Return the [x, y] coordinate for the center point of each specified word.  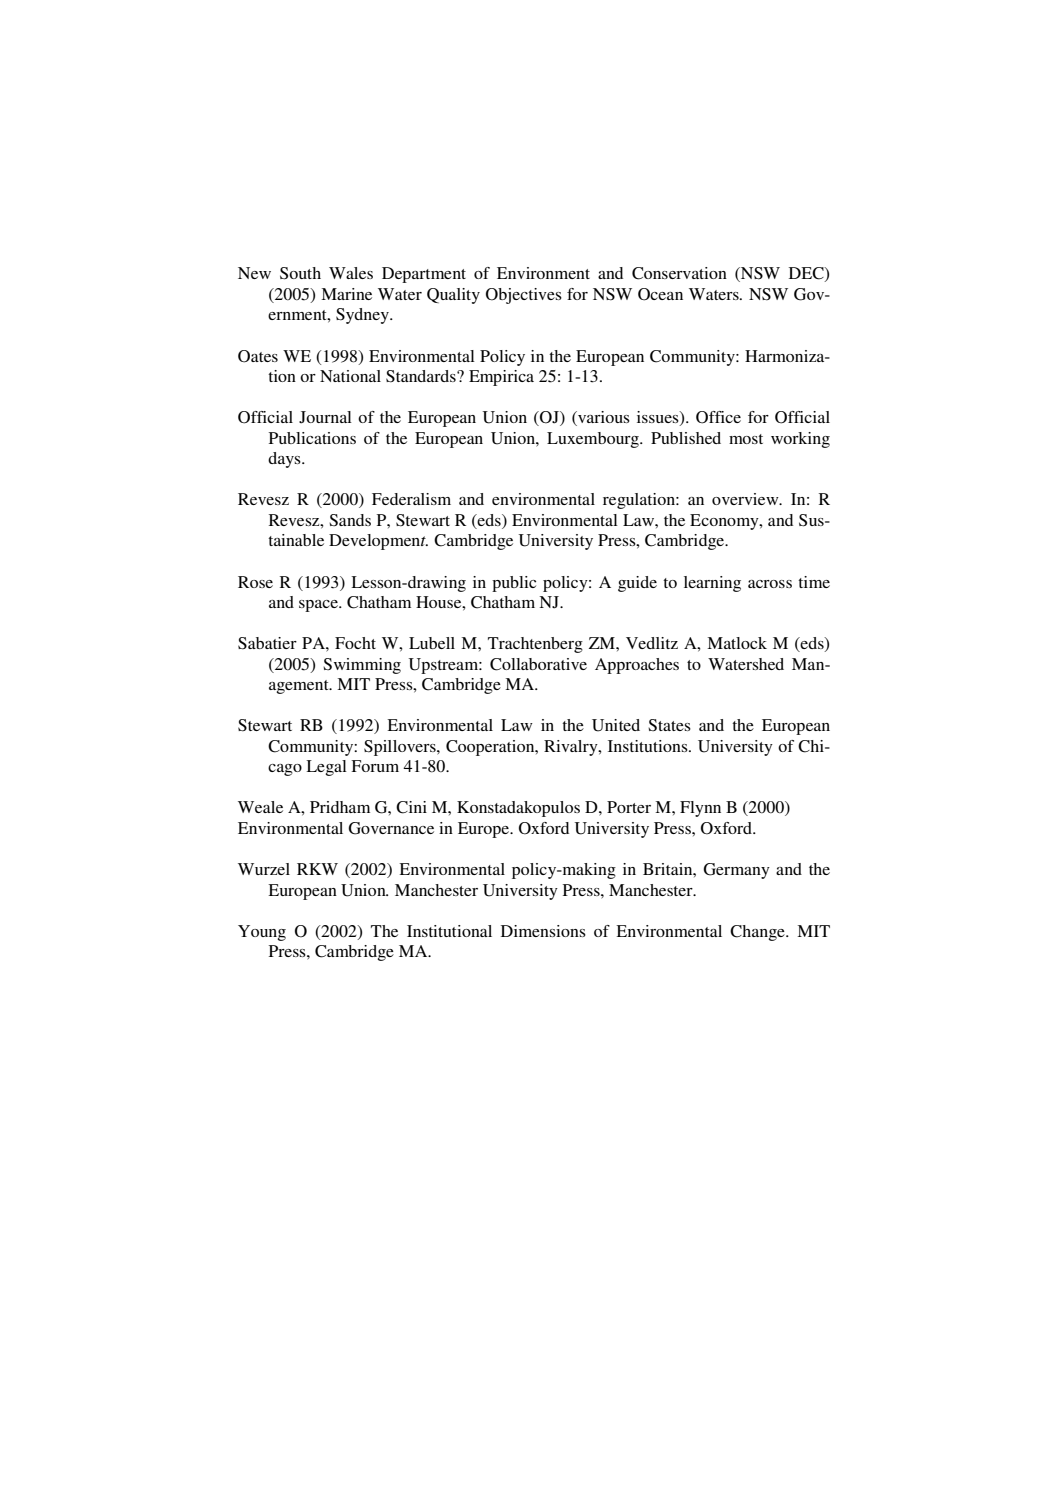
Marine [346, 294]
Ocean [660, 294]
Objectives [524, 296]
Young [262, 933]
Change [758, 933]
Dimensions [543, 931]
